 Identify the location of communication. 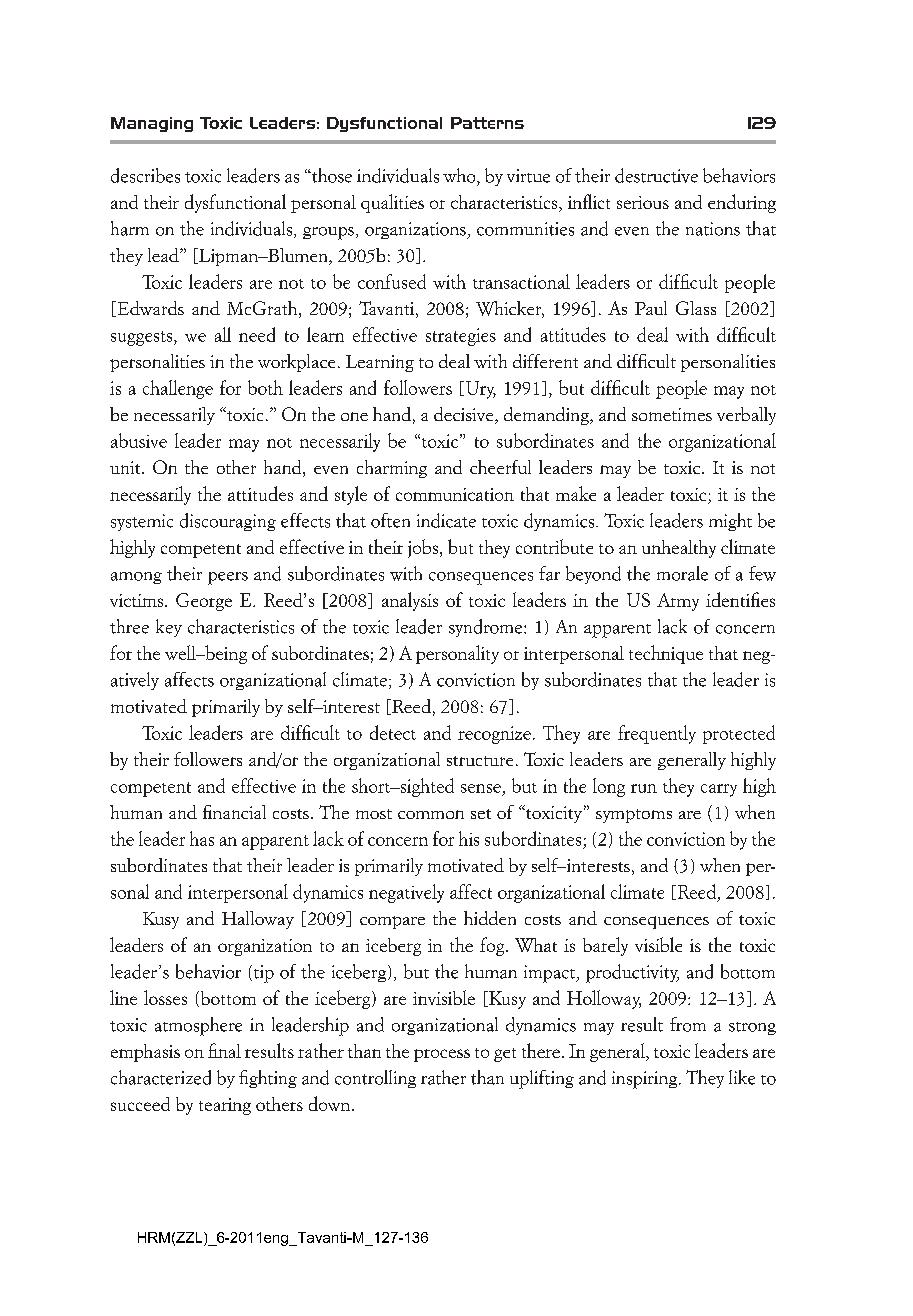
(455, 494).
